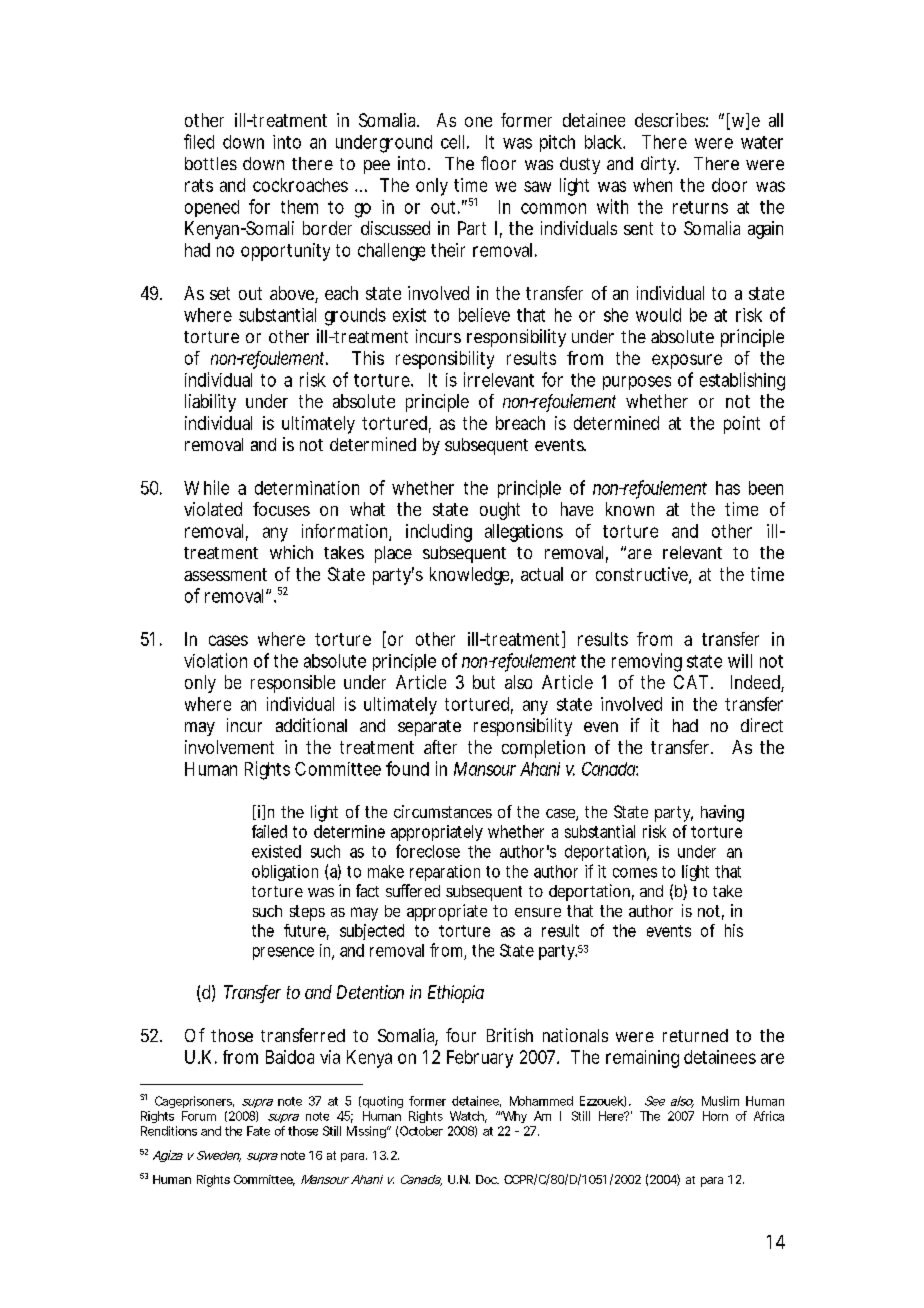 The width and height of the screenshot is (924, 1308). What do you see at coordinates (211, 163) in the screenshot?
I see `bottles` at bounding box center [211, 163].
